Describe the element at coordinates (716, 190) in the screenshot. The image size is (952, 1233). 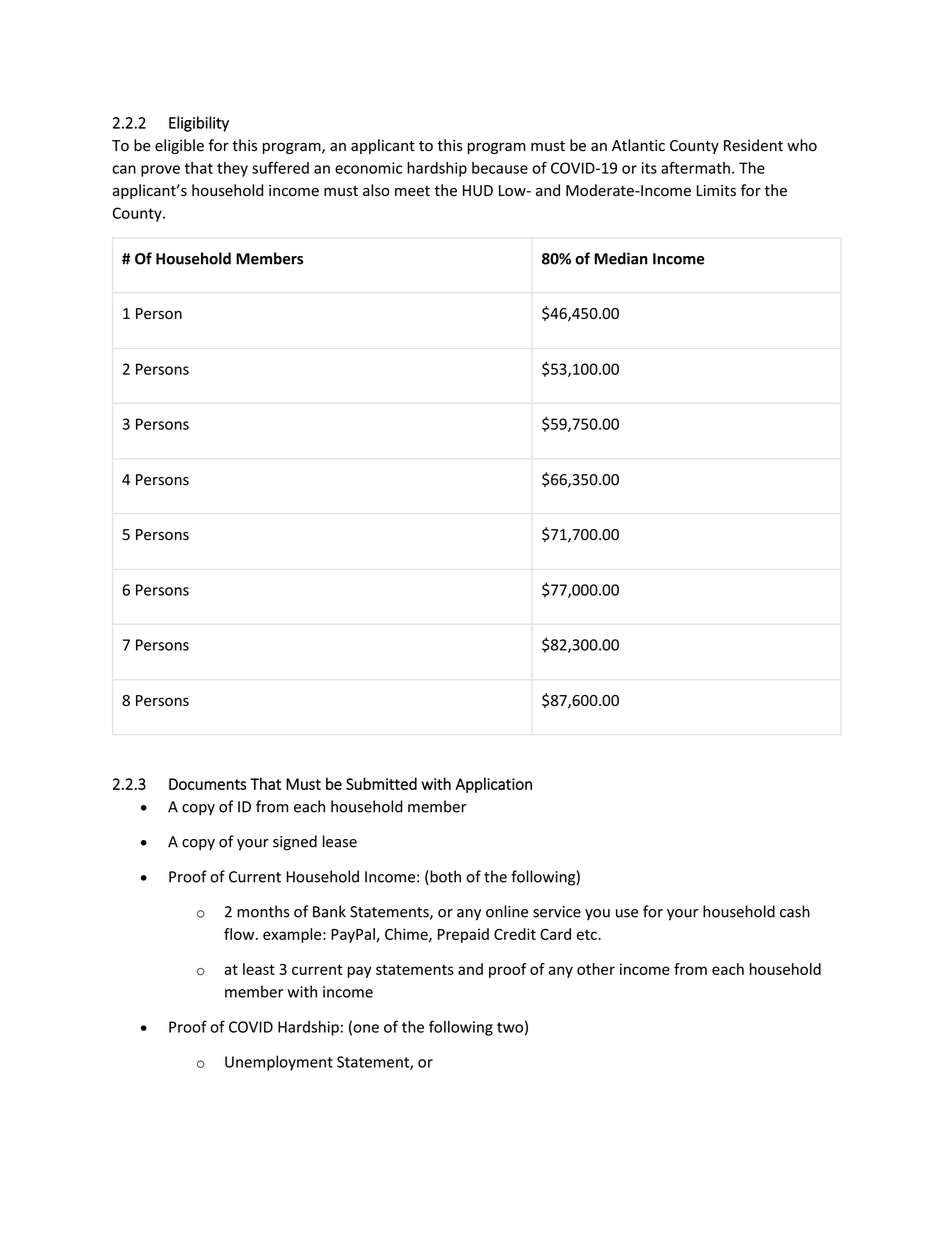
I see `Limits` at that location.
